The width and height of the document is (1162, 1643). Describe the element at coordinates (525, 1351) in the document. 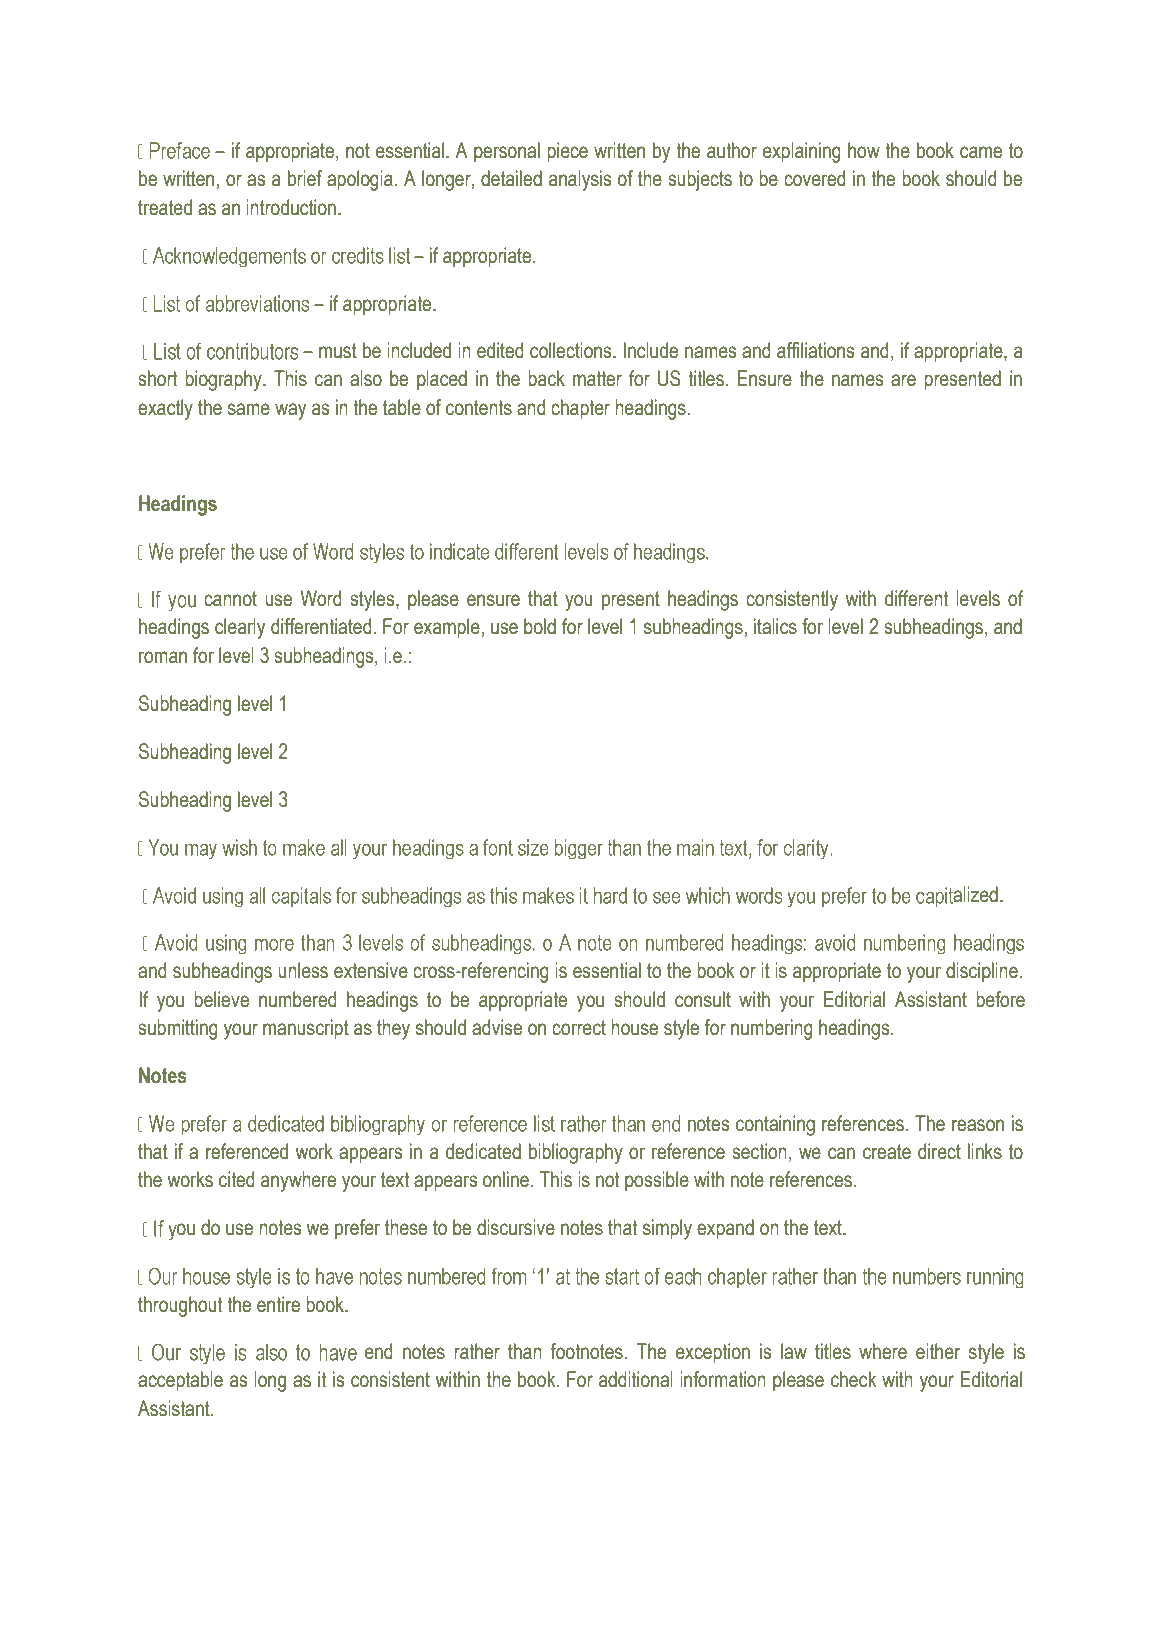

I see `than` at that location.
